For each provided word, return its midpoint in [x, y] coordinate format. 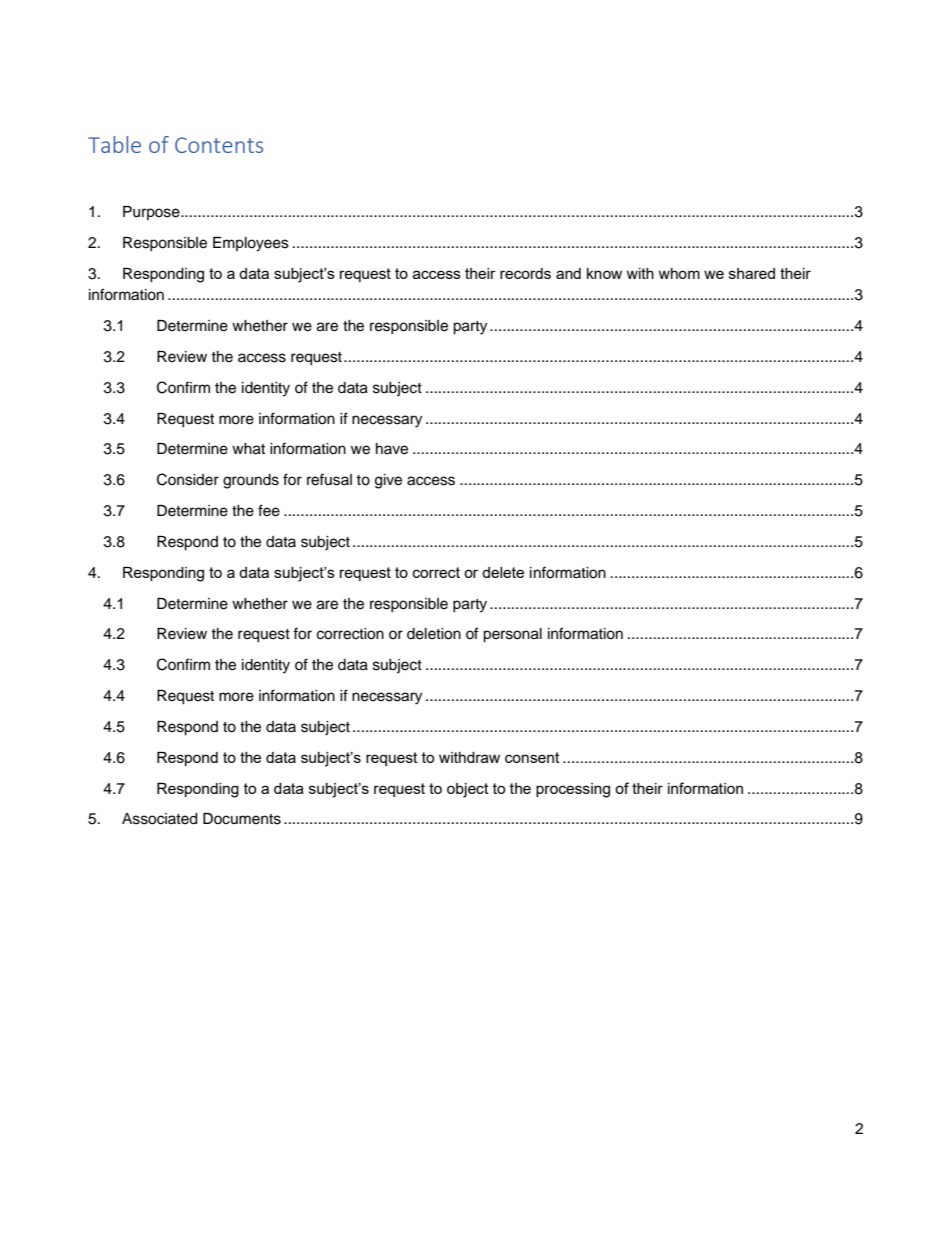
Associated [159, 819]
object [468, 790]
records [525, 273]
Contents [219, 145]
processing [573, 790]
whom [679, 273]
